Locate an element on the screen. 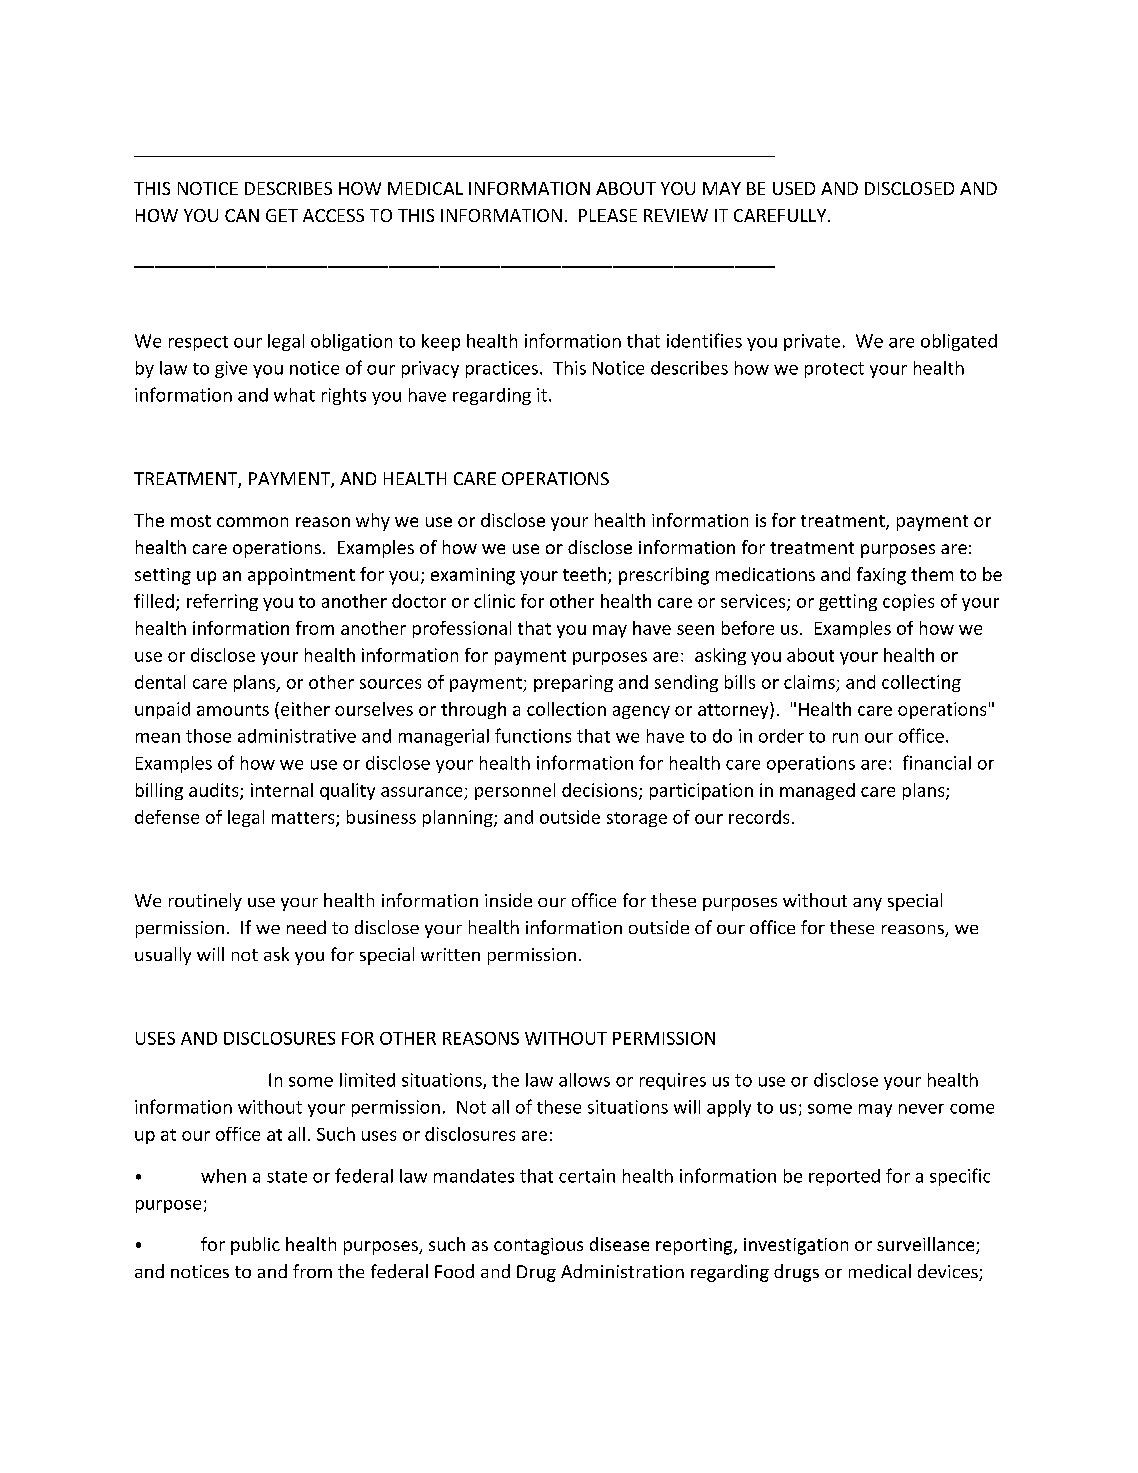 Image resolution: width=1138 pixels, height=1473 pixels. amounts is located at coordinates (233, 710).
